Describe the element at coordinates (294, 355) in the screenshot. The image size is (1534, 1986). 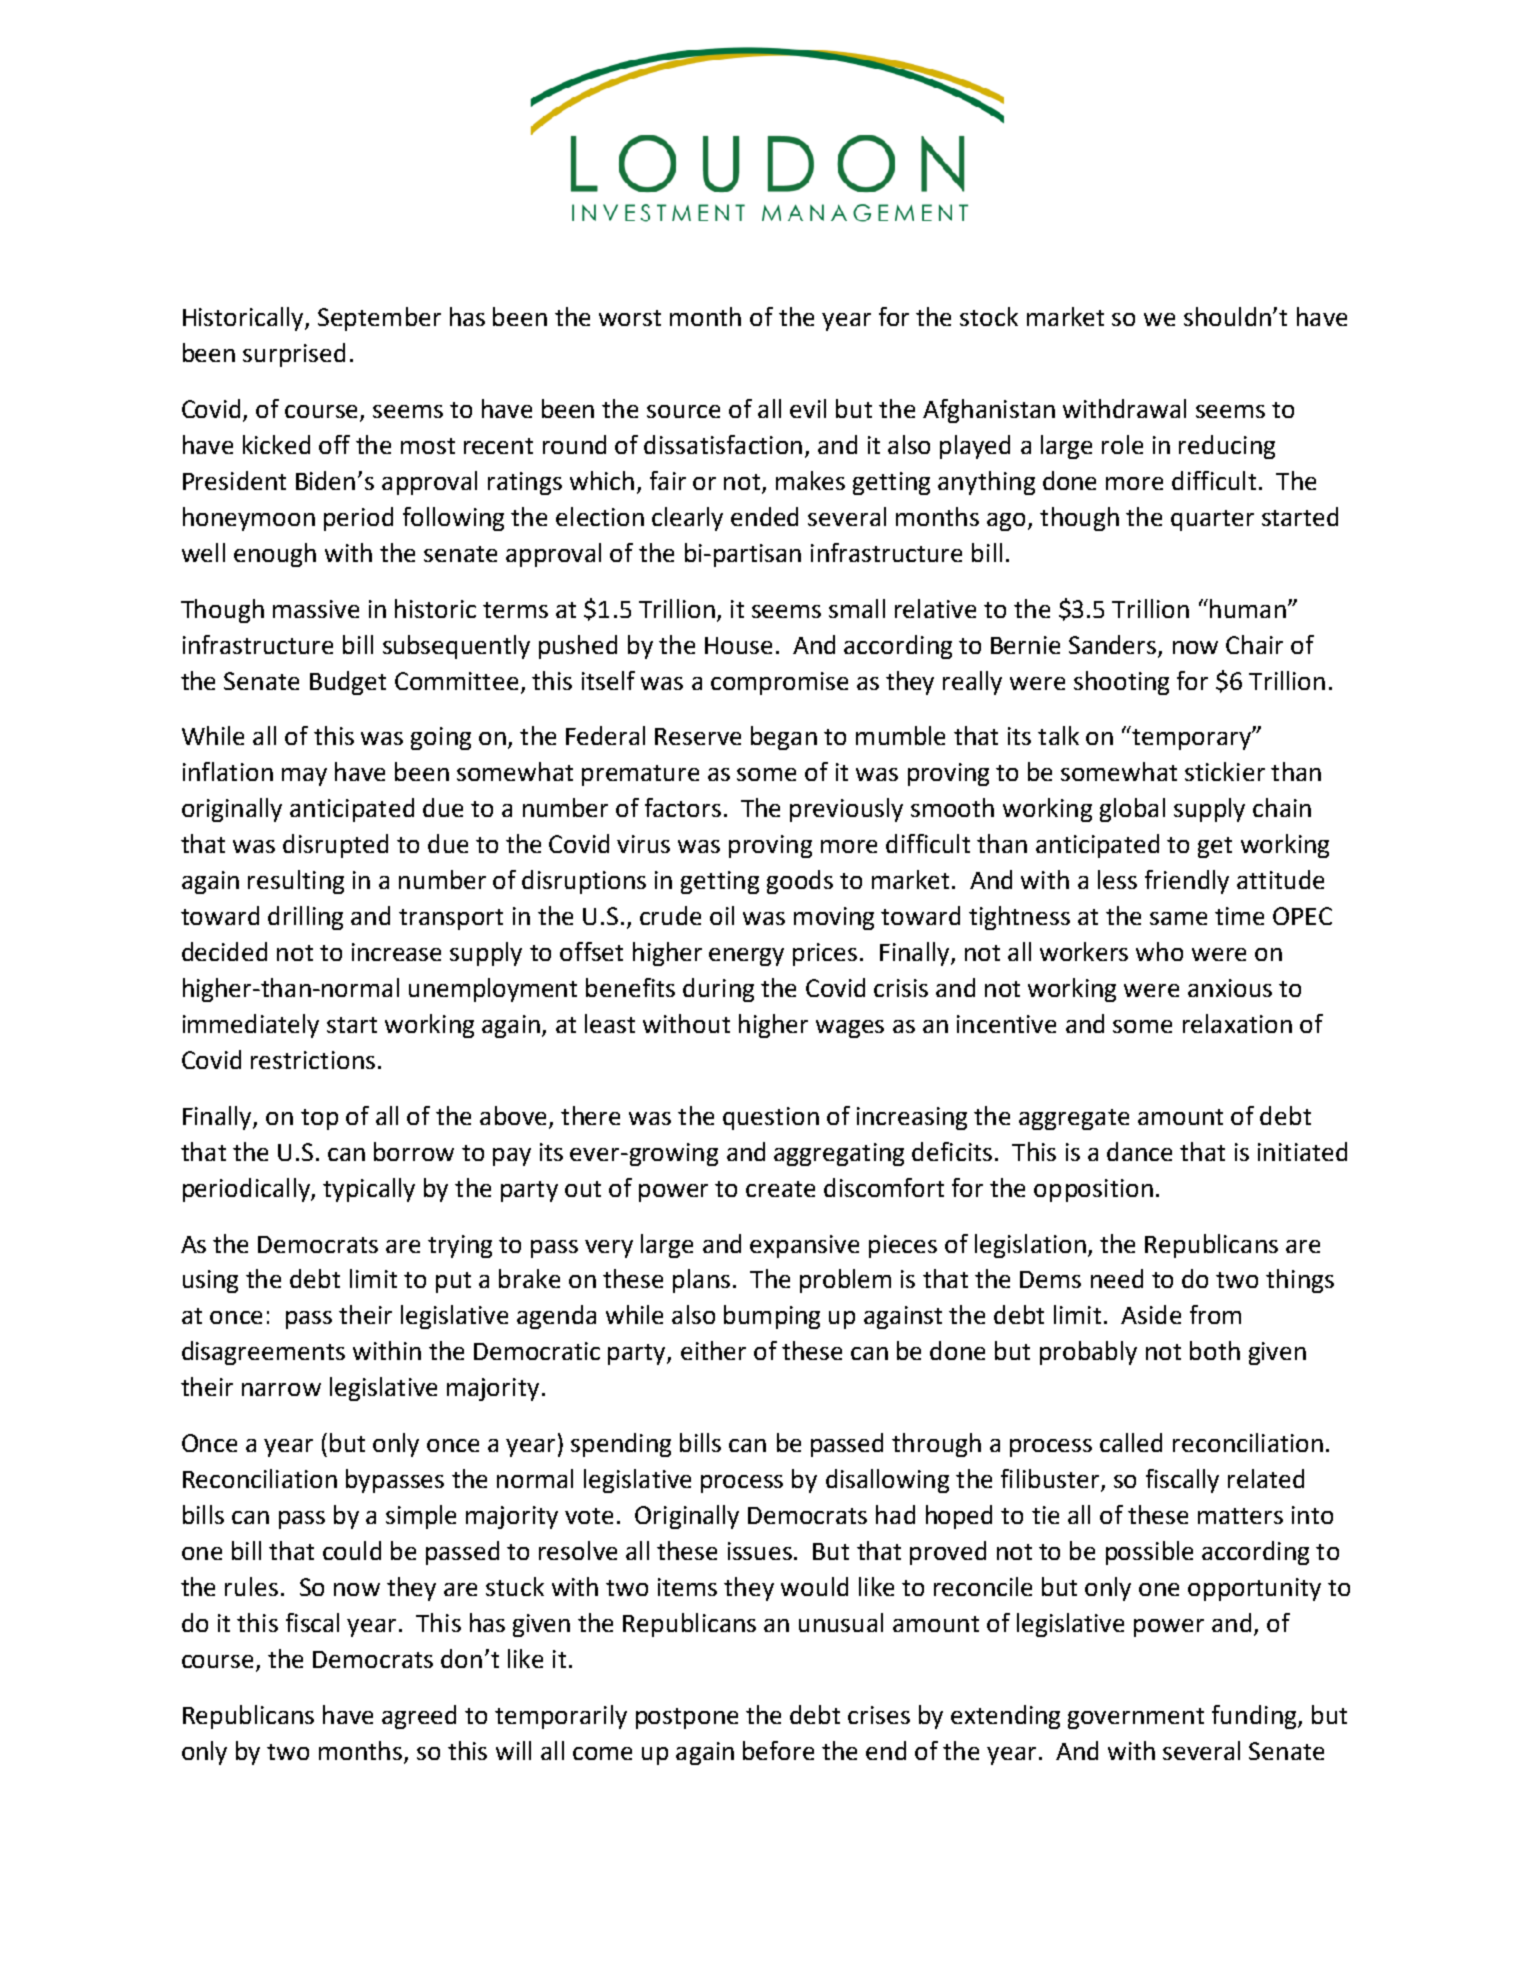
I see `surprised` at that location.
